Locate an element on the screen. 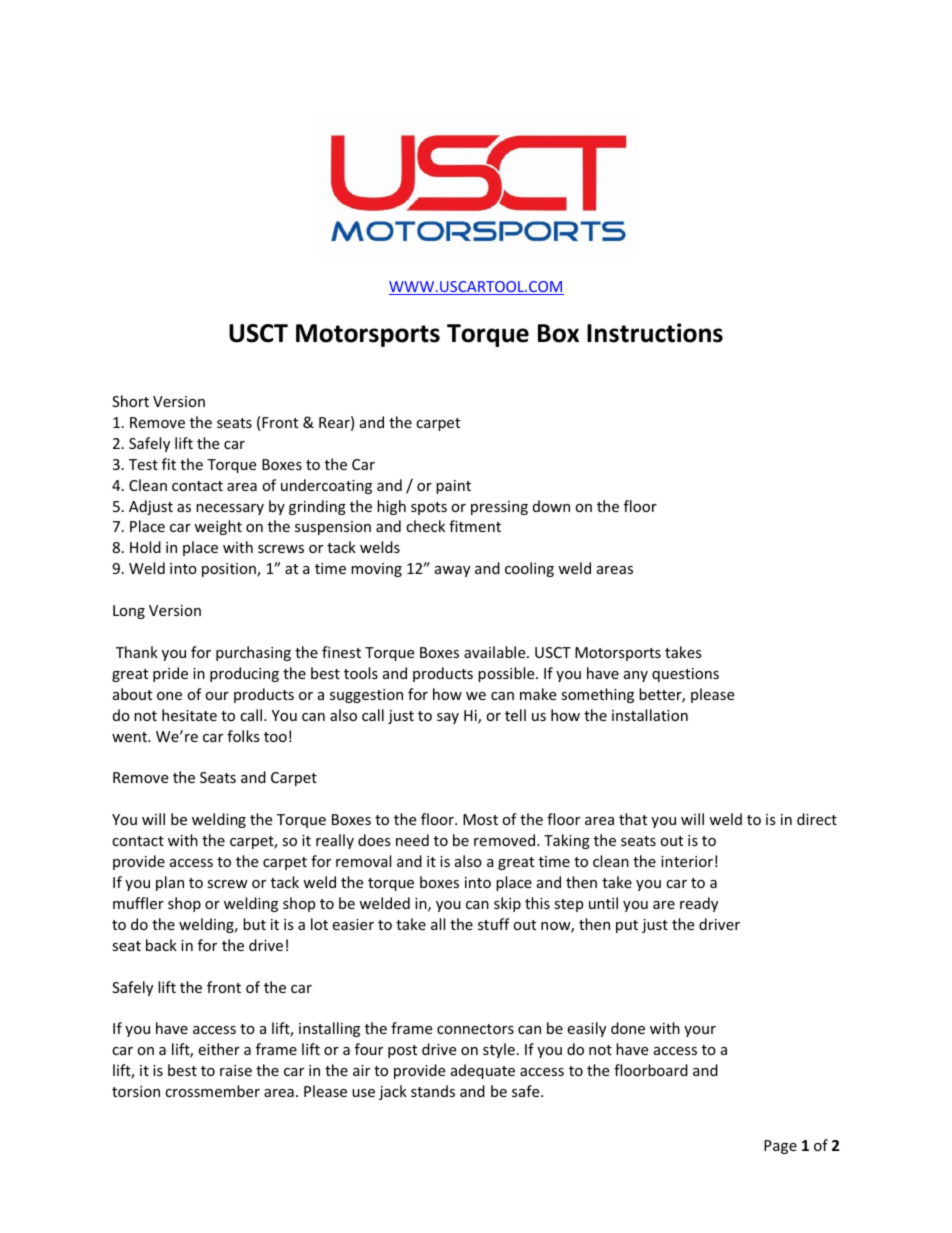  questions is located at coordinates (685, 675).
